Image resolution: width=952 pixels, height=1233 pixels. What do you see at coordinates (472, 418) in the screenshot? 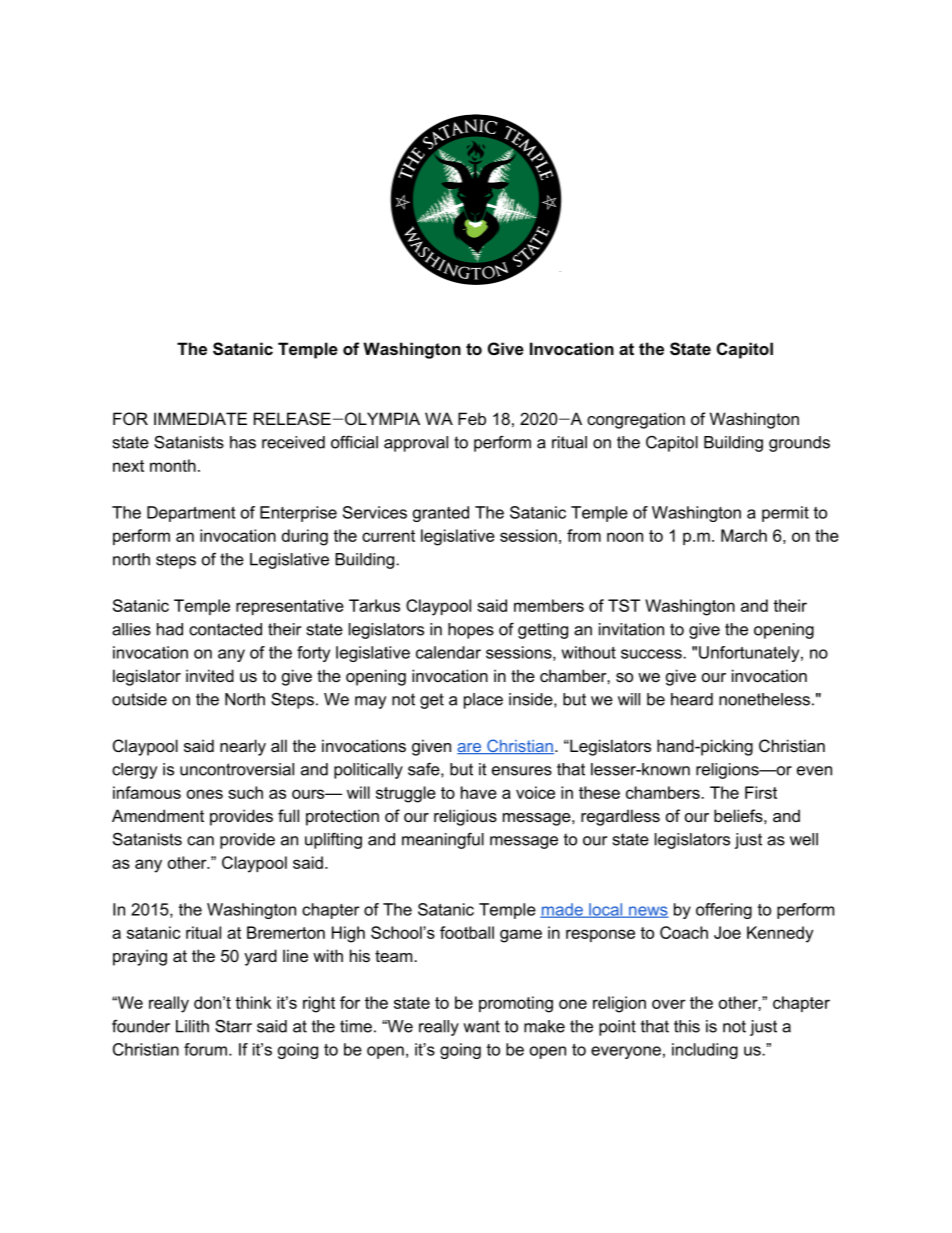
I see `Feb` at bounding box center [472, 418].
